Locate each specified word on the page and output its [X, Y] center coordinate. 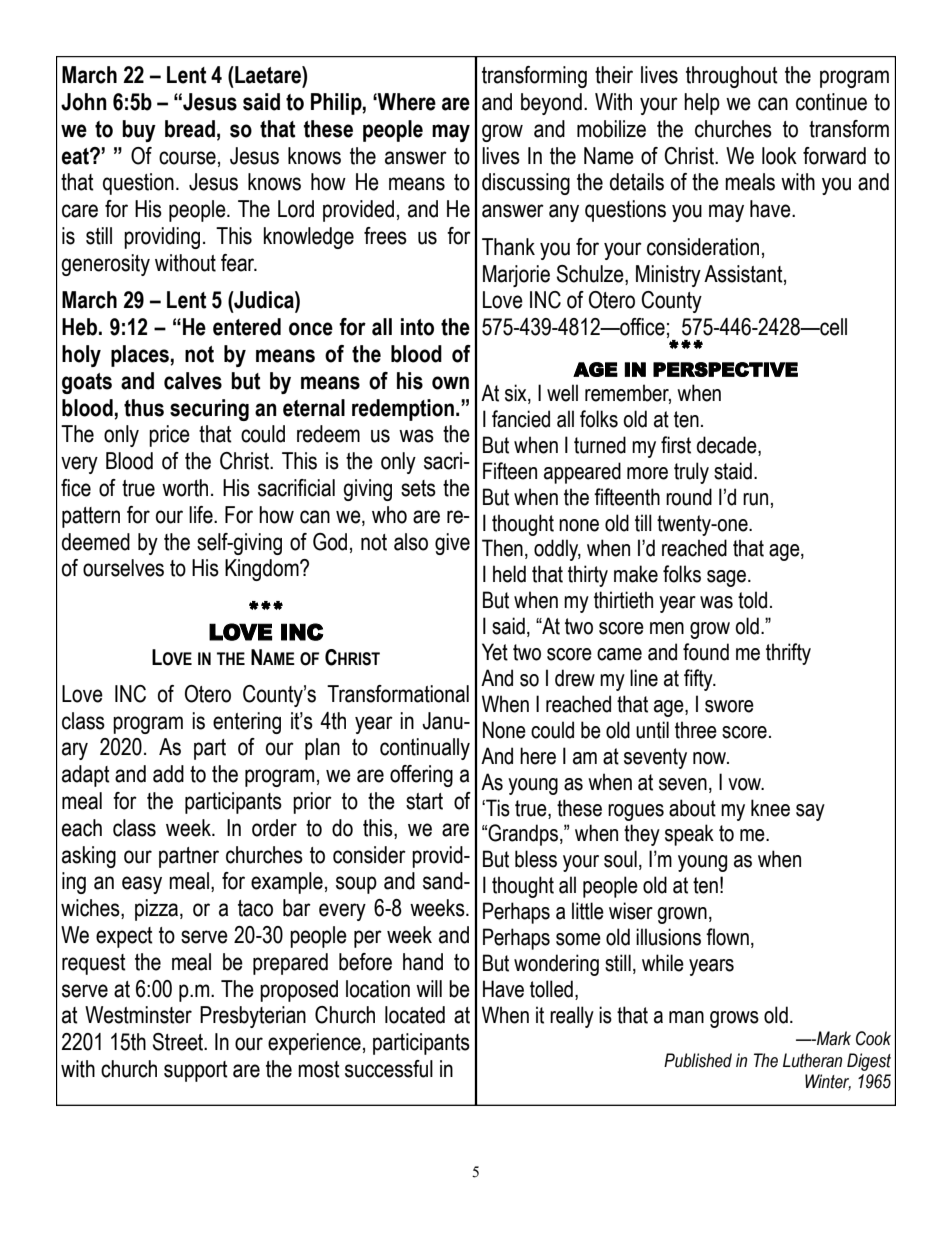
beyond [551, 104]
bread [190, 129]
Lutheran [812, 1060]
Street [179, 1042]
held [509, 574]
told [752, 600]
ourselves [123, 568]
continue [831, 102]
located [415, 1015]
